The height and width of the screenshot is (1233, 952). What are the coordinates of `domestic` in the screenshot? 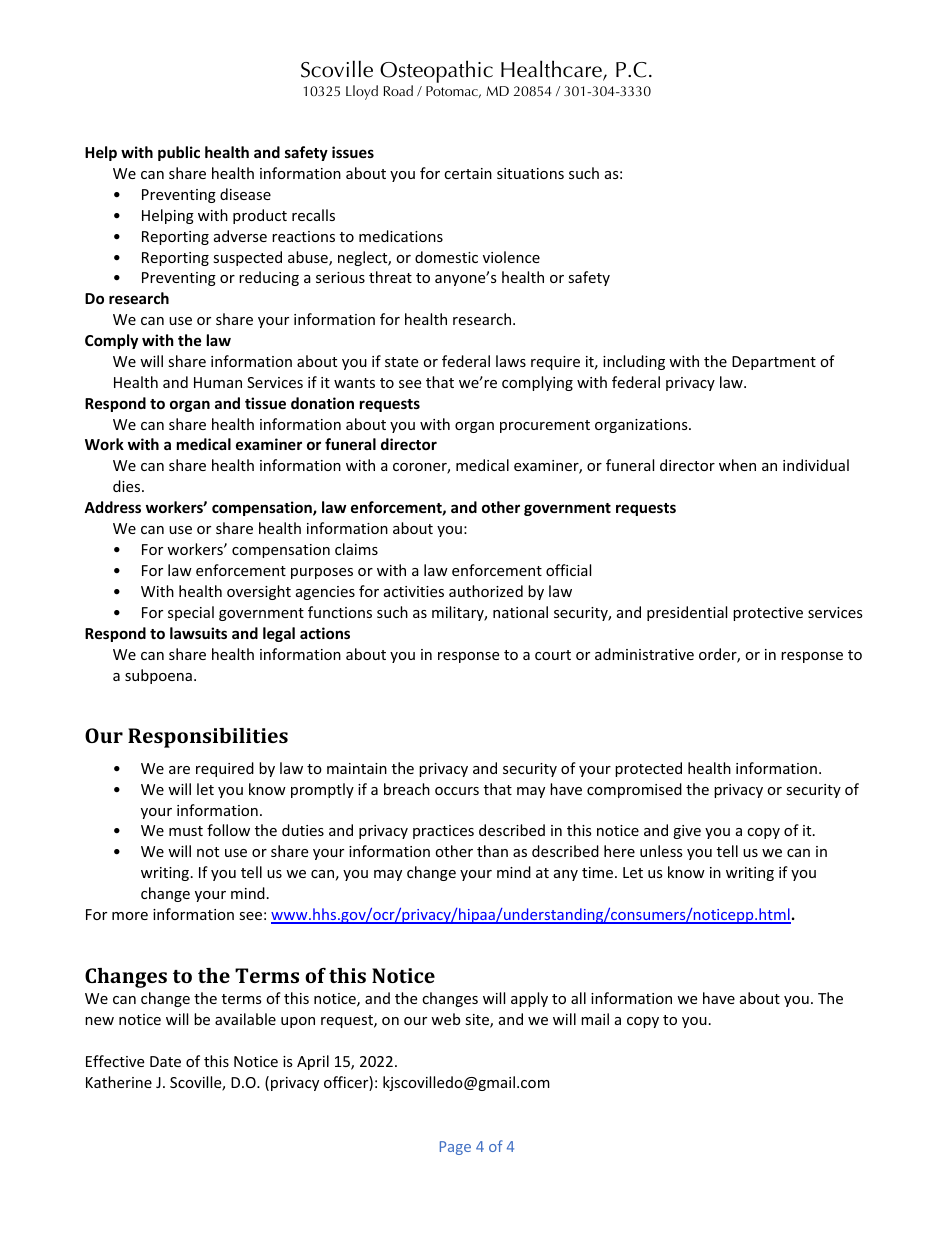 It's located at (446, 257).
